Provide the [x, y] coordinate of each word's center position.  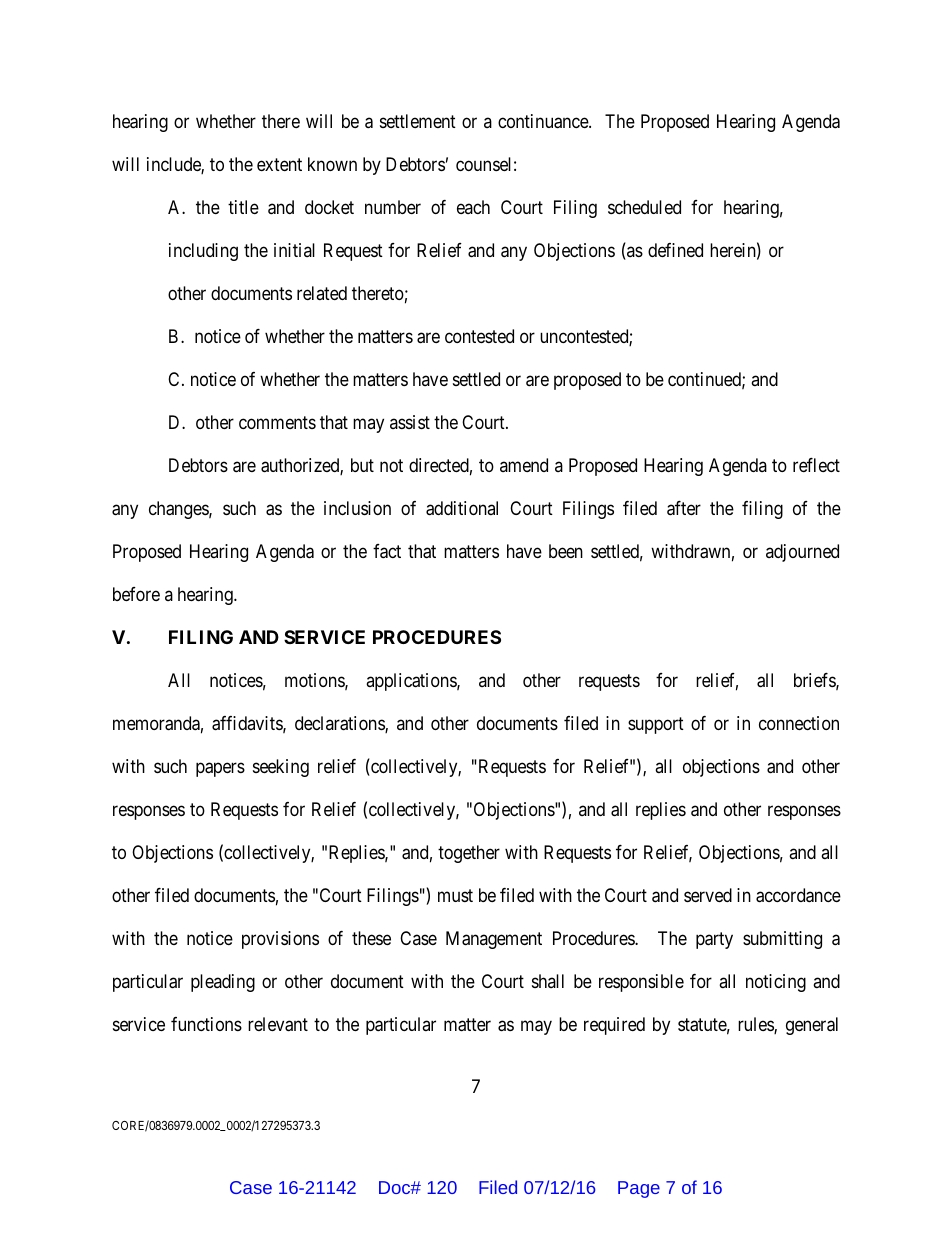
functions [206, 1024]
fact [387, 551]
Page [639, 1189]
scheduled [644, 207]
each [473, 207]
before [136, 594]
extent [279, 165]
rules [756, 1025]
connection [799, 723]
